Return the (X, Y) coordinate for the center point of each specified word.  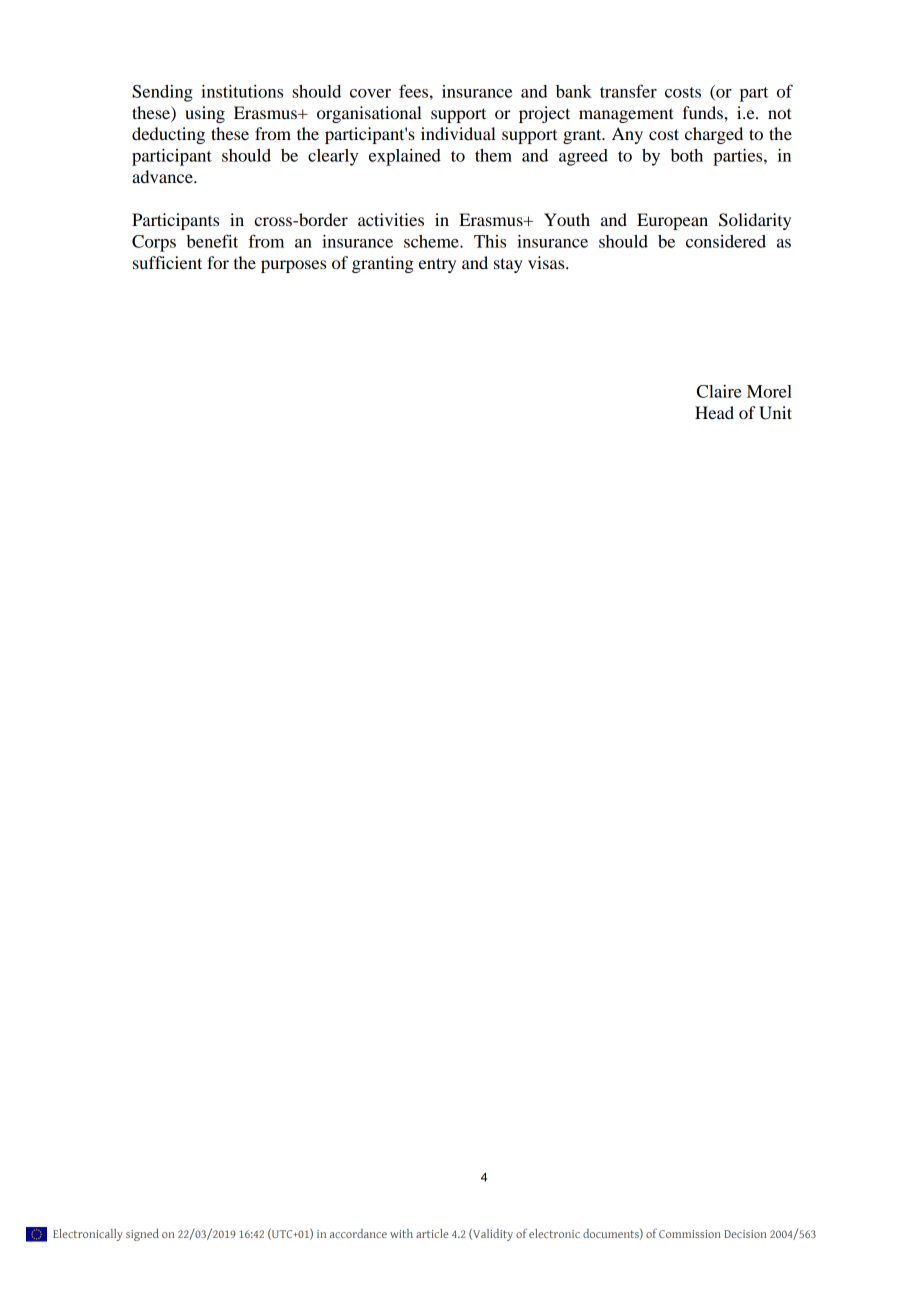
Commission (690, 1234)
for (218, 262)
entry (437, 265)
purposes (293, 266)
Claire (719, 391)
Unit (775, 413)
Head (714, 412)
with (401, 1233)
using (205, 114)
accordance (358, 1233)
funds (704, 112)
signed (142, 1234)
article (432, 1233)
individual (458, 133)
